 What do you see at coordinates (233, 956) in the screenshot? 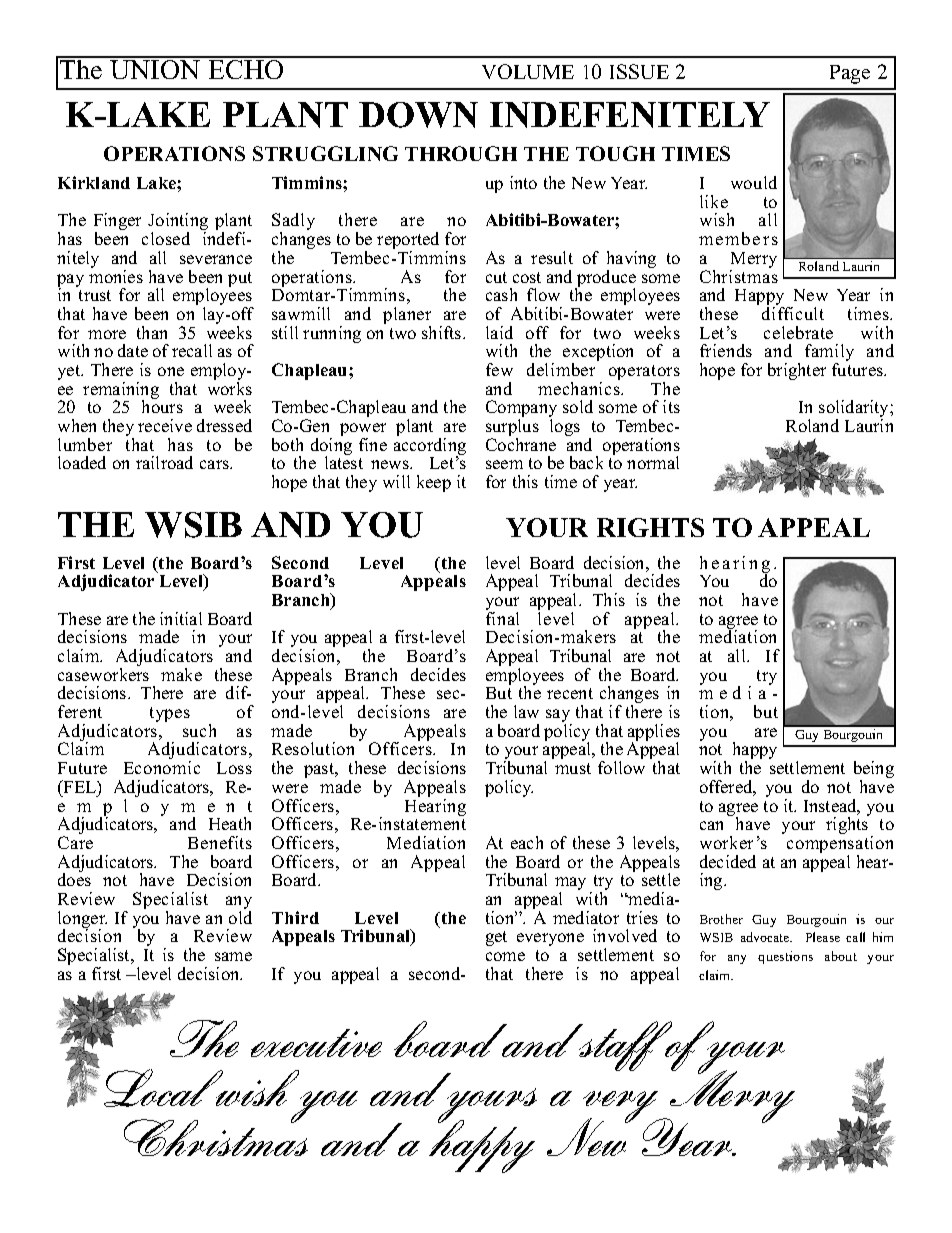
I see `same` at bounding box center [233, 956].
